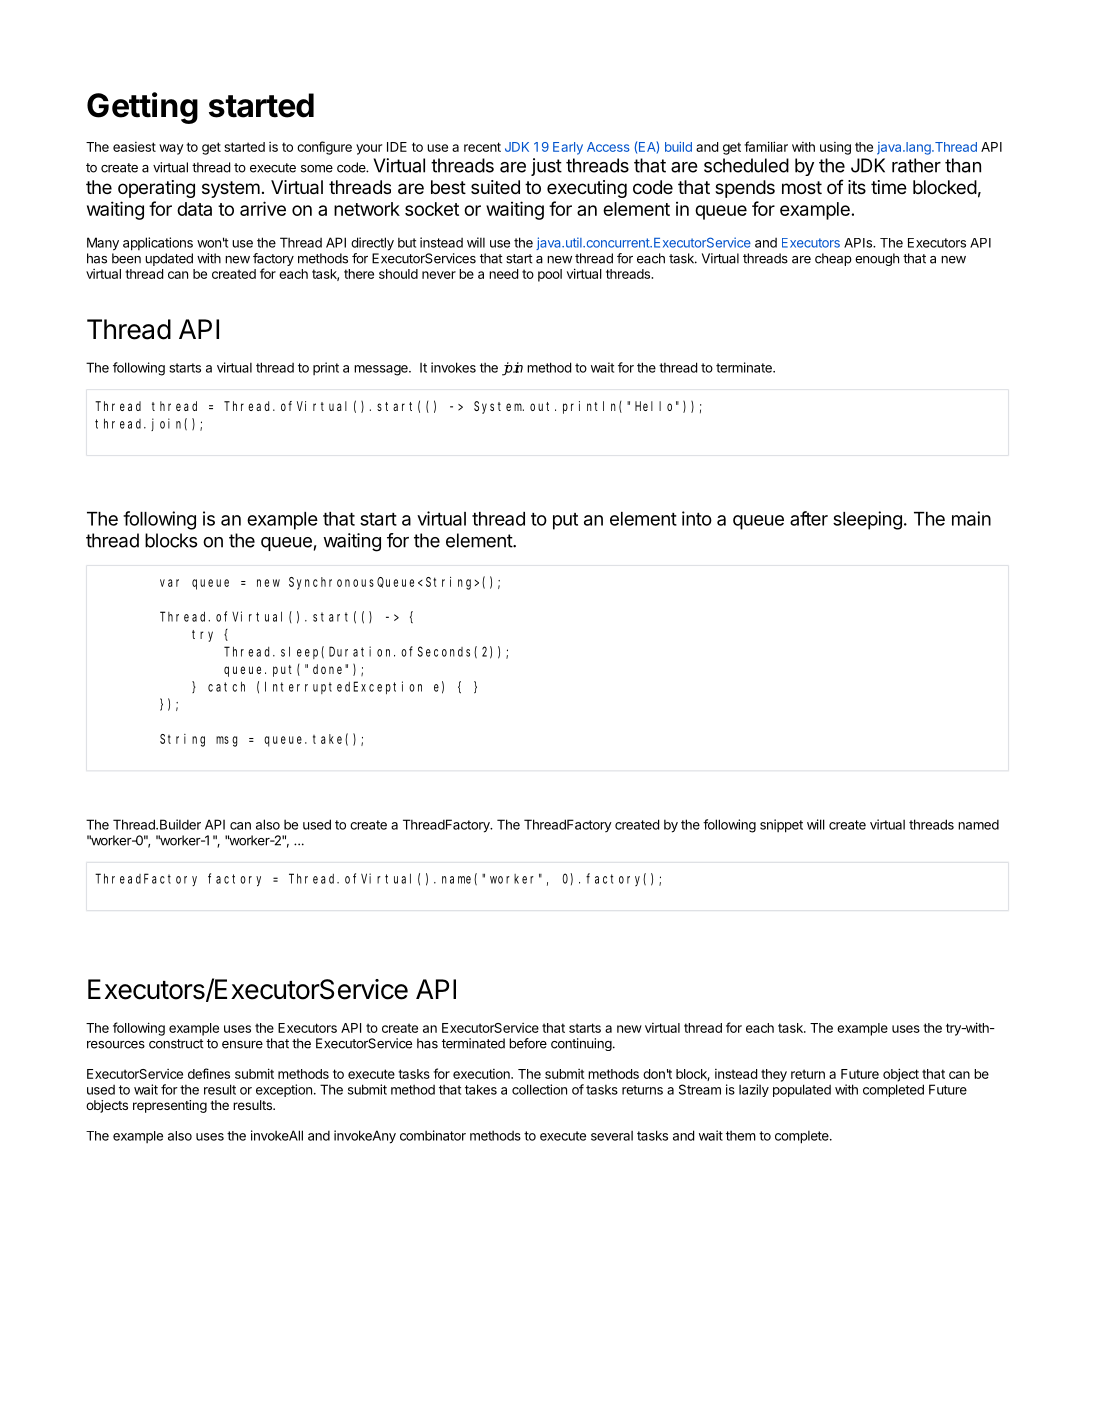  I want to click on main, so click(971, 518).
